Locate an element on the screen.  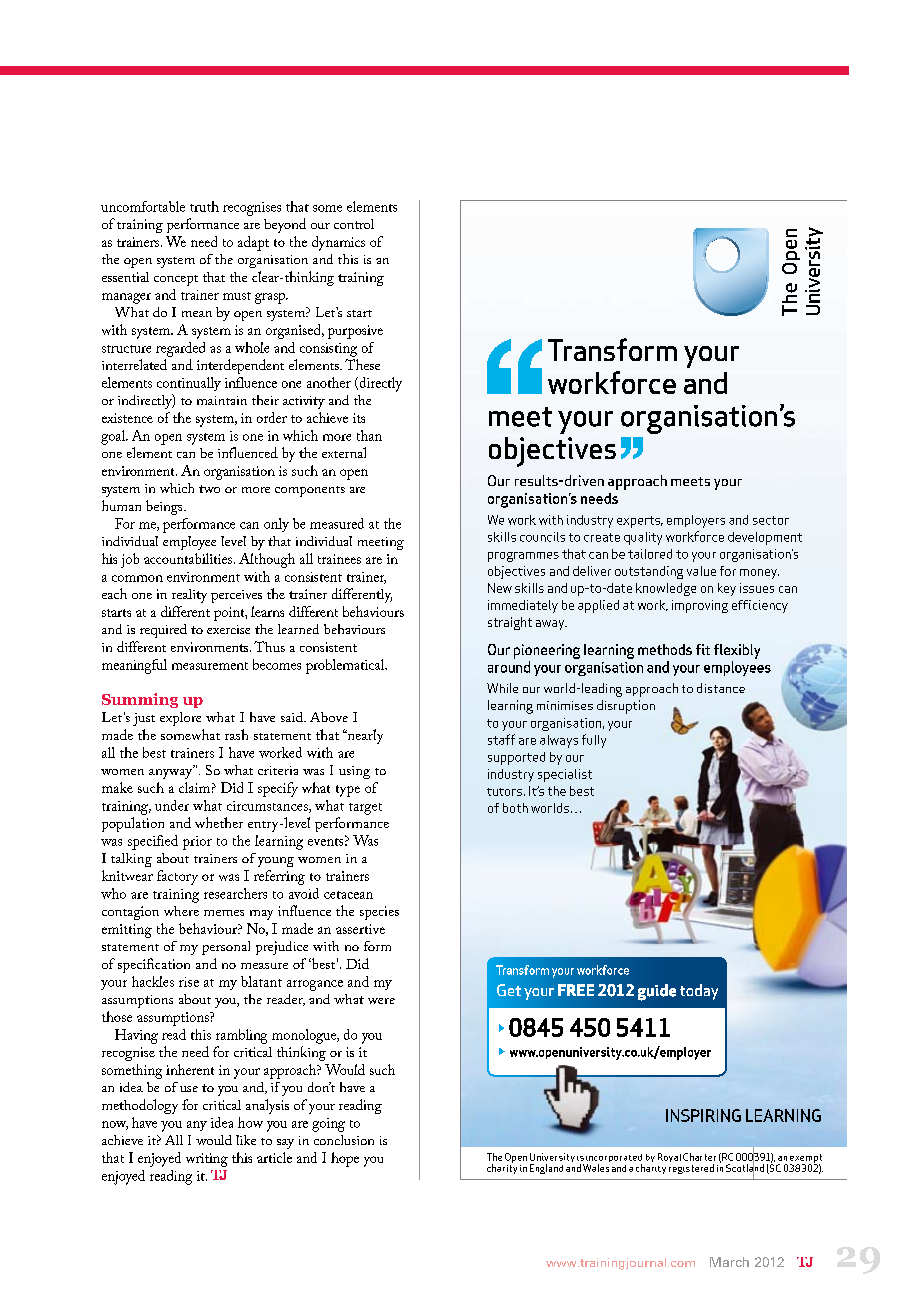
improving is located at coordinates (700, 606).
